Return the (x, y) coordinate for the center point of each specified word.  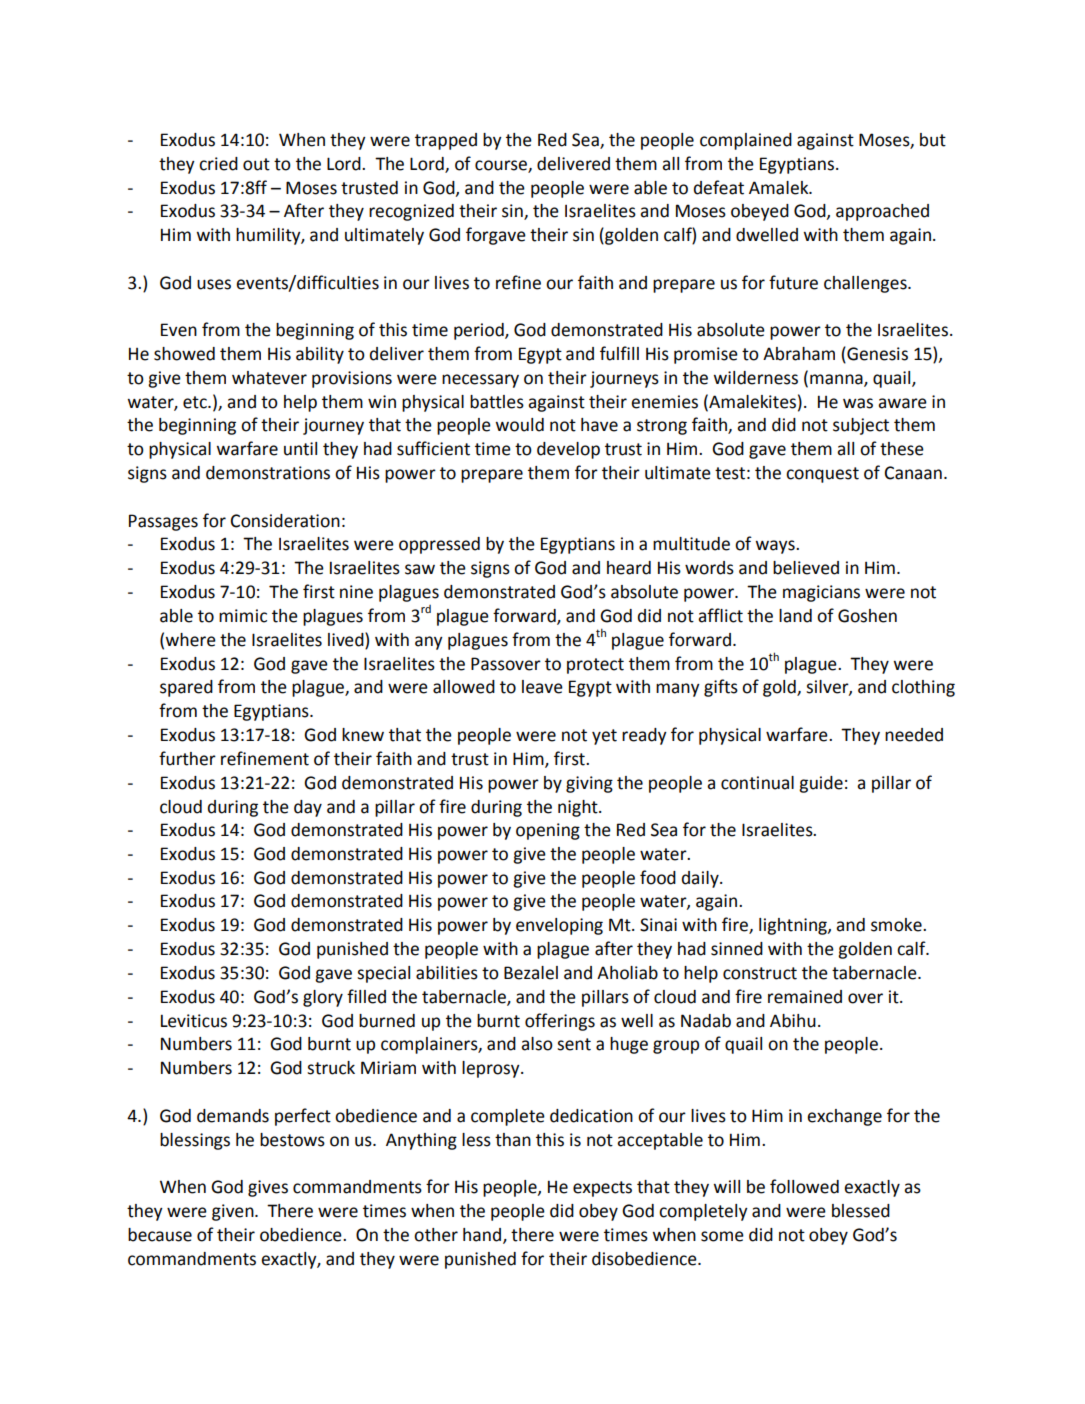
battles (497, 402)
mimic (243, 616)
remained (805, 997)
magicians (821, 593)
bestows (292, 1140)
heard (629, 568)
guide (821, 784)
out (256, 164)
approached (882, 212)
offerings (560, 1022)
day (308, 808)
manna (837, 380)
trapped (446, 141)
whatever (269, 378)
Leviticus (194, 1021)
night (579, 808)
